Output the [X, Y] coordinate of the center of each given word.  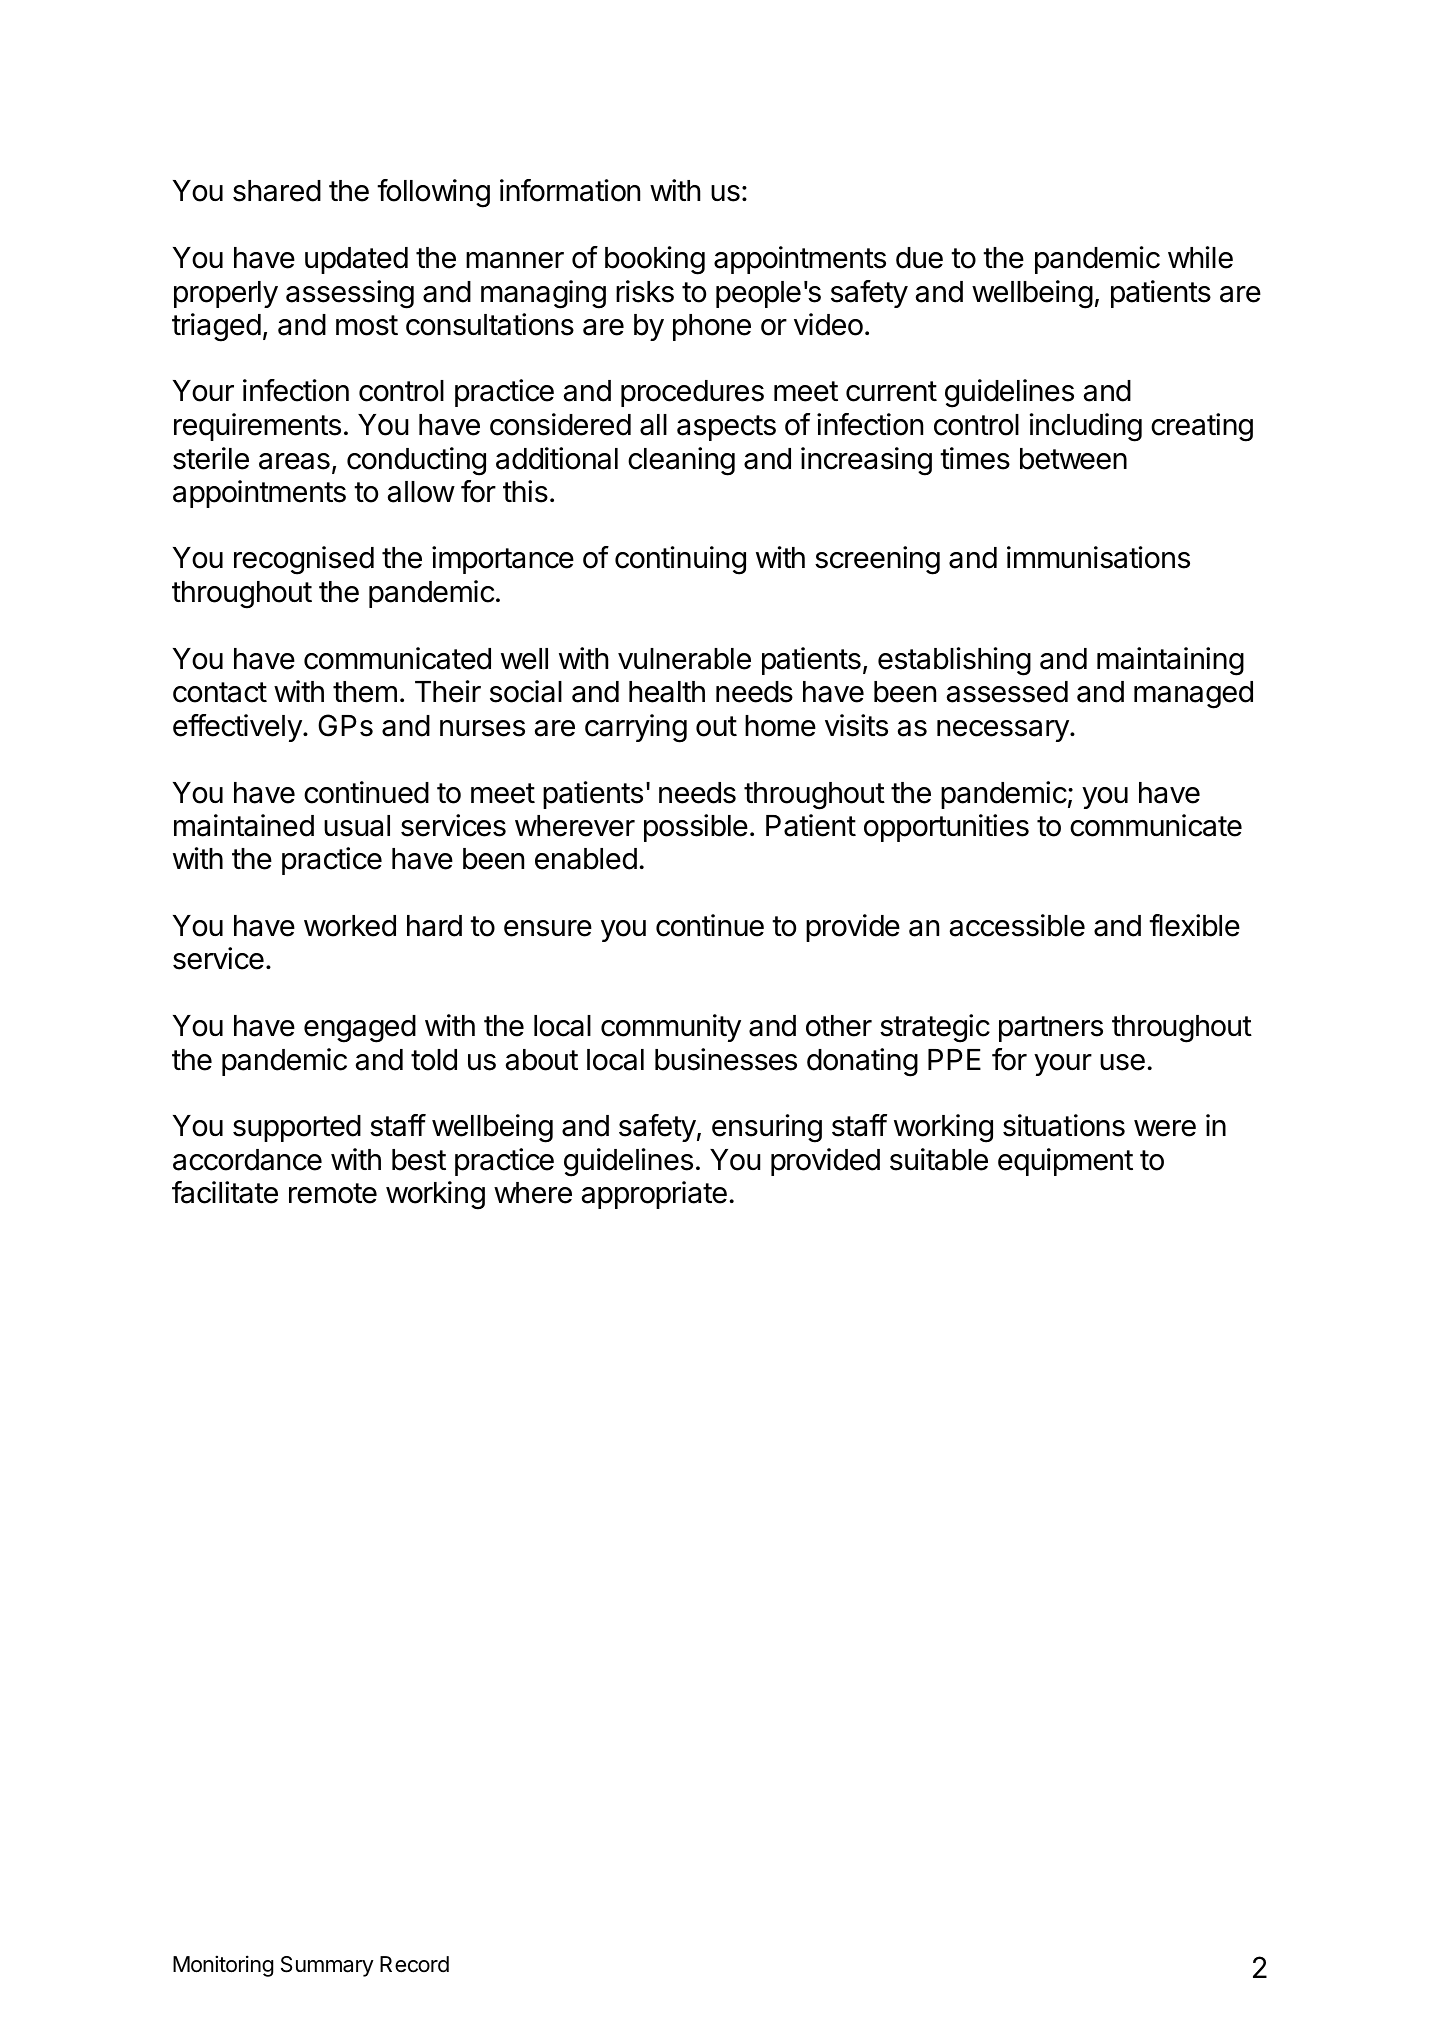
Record [414, 1964]
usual [357, 826]
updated [356, 260]
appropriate [654, 1195]
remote [333, 1193]
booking [655, 260]
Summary [327, 1966]
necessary [1004, 731]
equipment [1065, 1162]
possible [696, 828]
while [1200, 257]
